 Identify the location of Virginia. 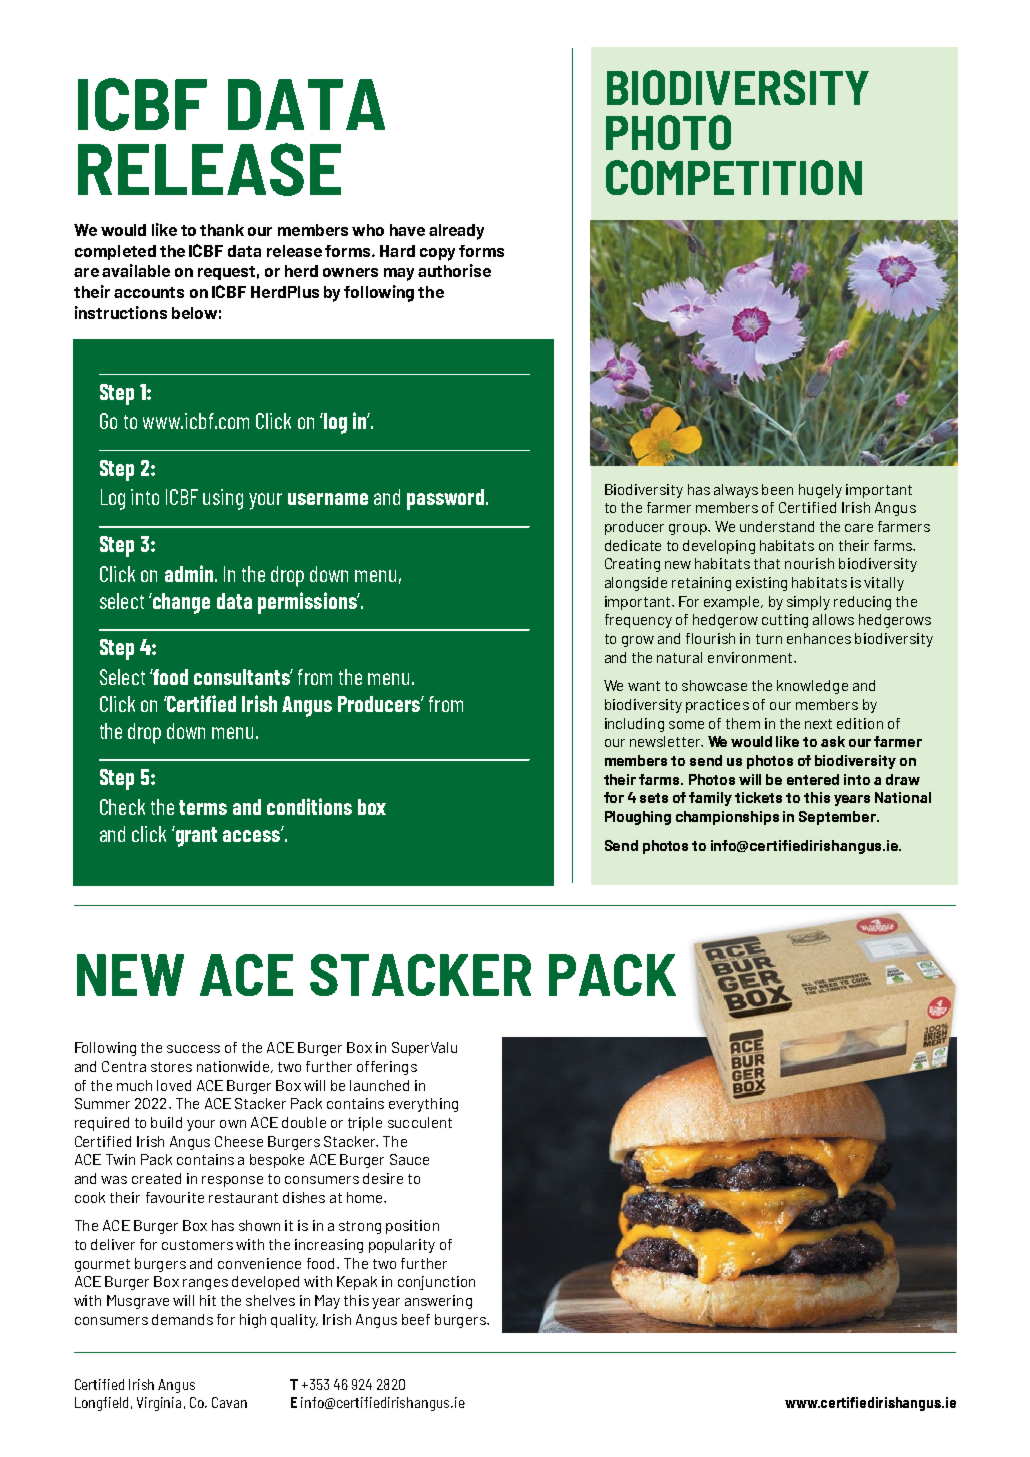
(159, 1404).
